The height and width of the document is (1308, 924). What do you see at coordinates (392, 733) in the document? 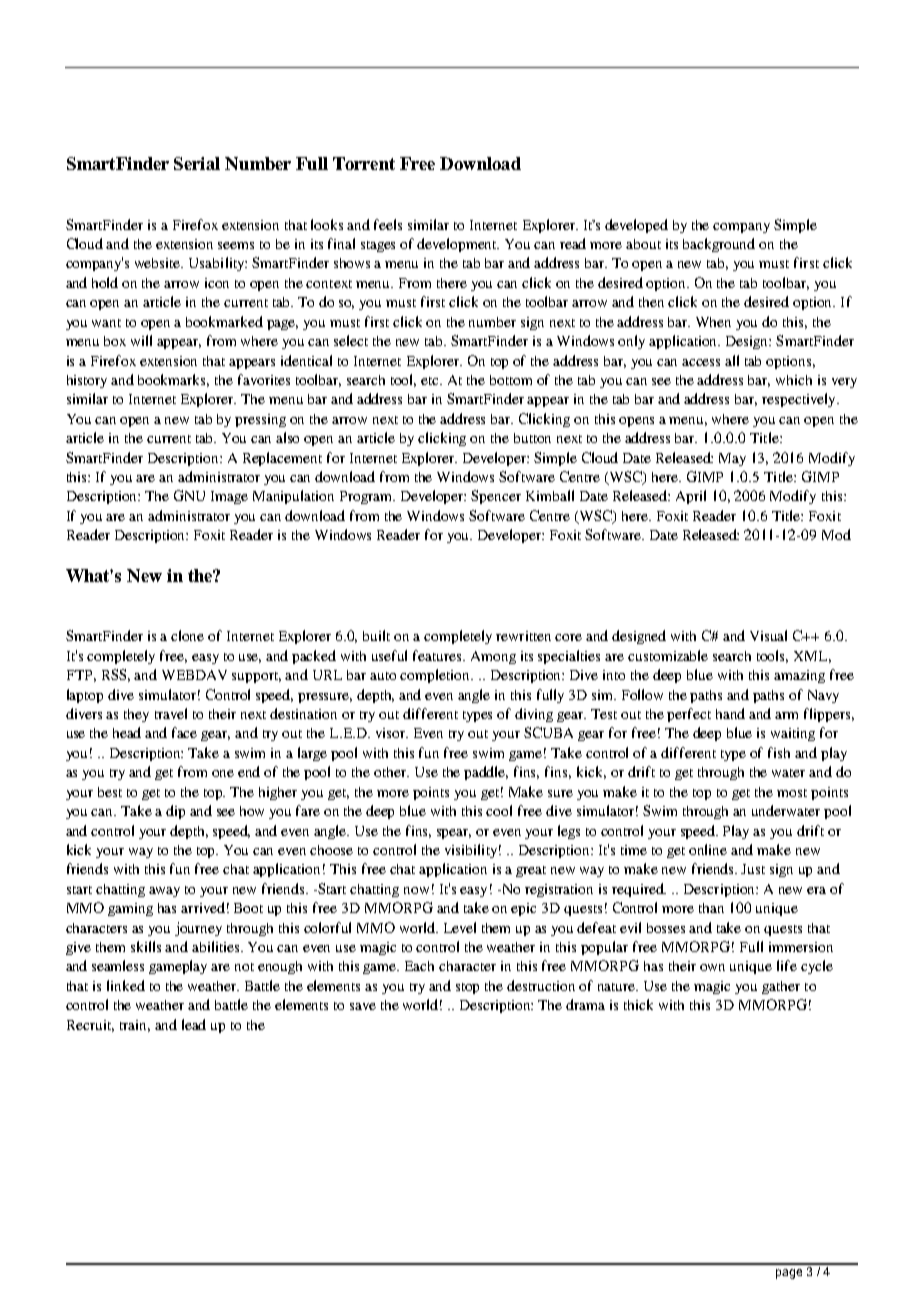
I see `visor` at bounding box center [392, 733].
